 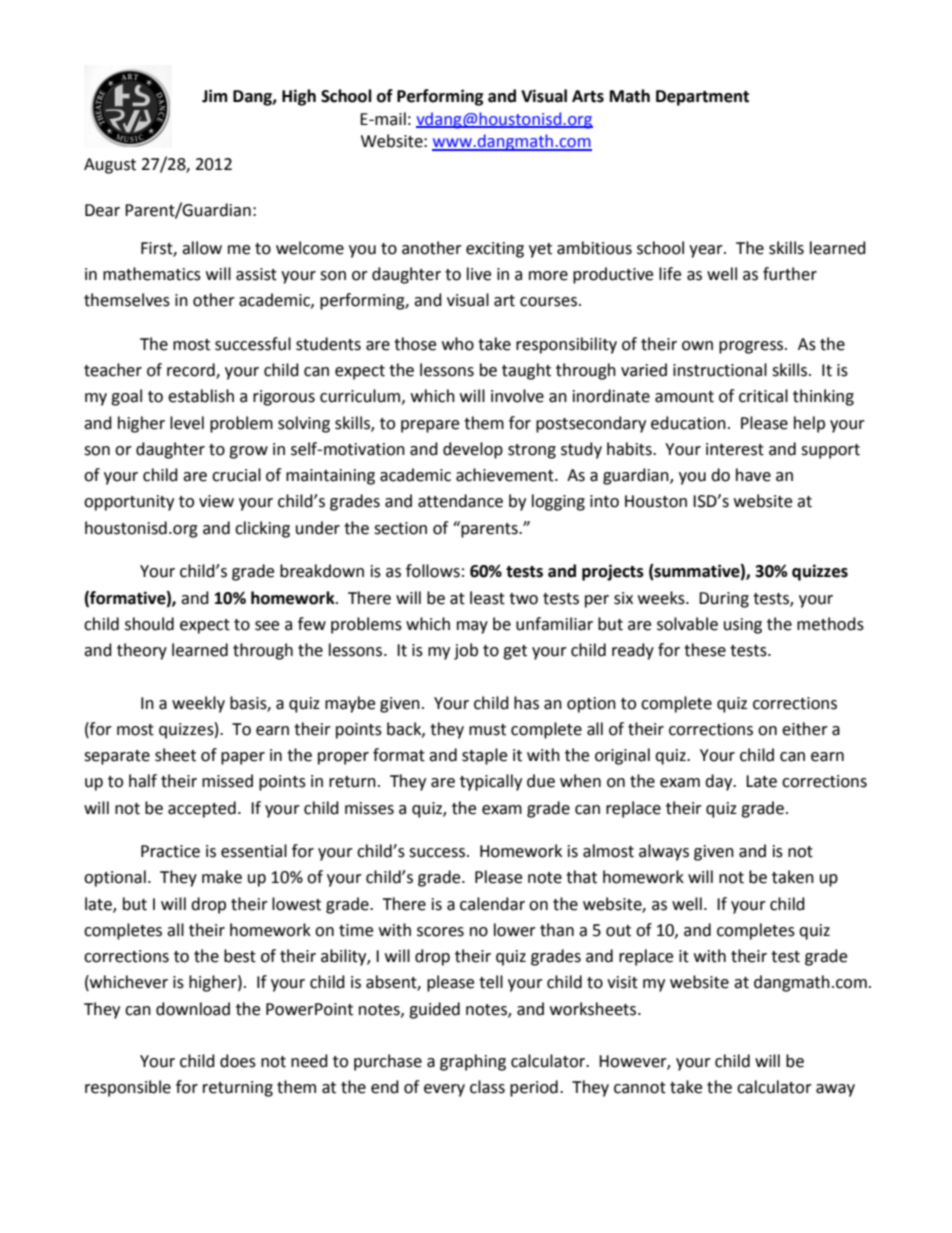 I want to click on typically, so click(x=491, y=782).
